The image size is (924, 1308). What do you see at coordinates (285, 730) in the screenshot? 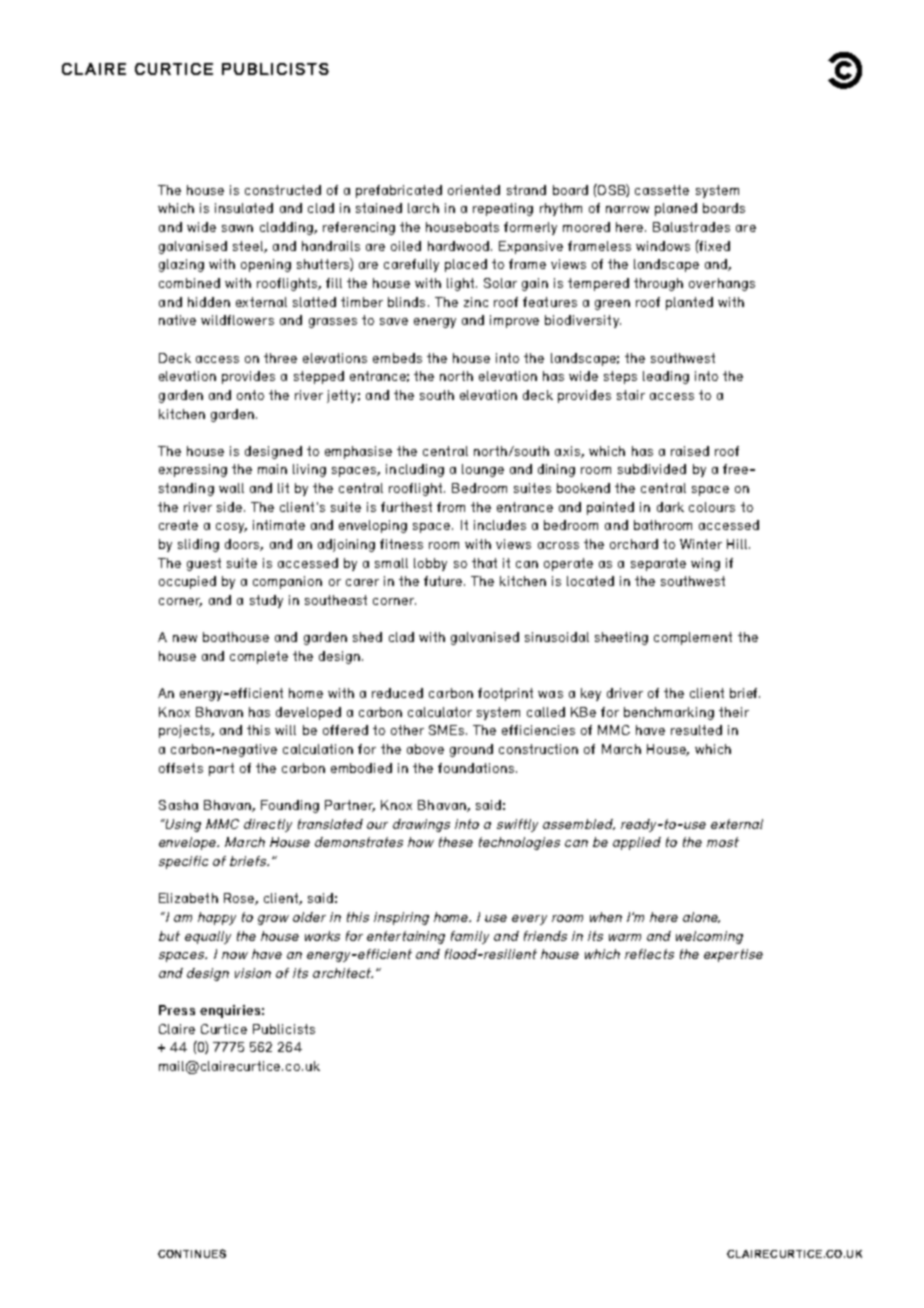
I see `will` at bounding box center [285, 730].
